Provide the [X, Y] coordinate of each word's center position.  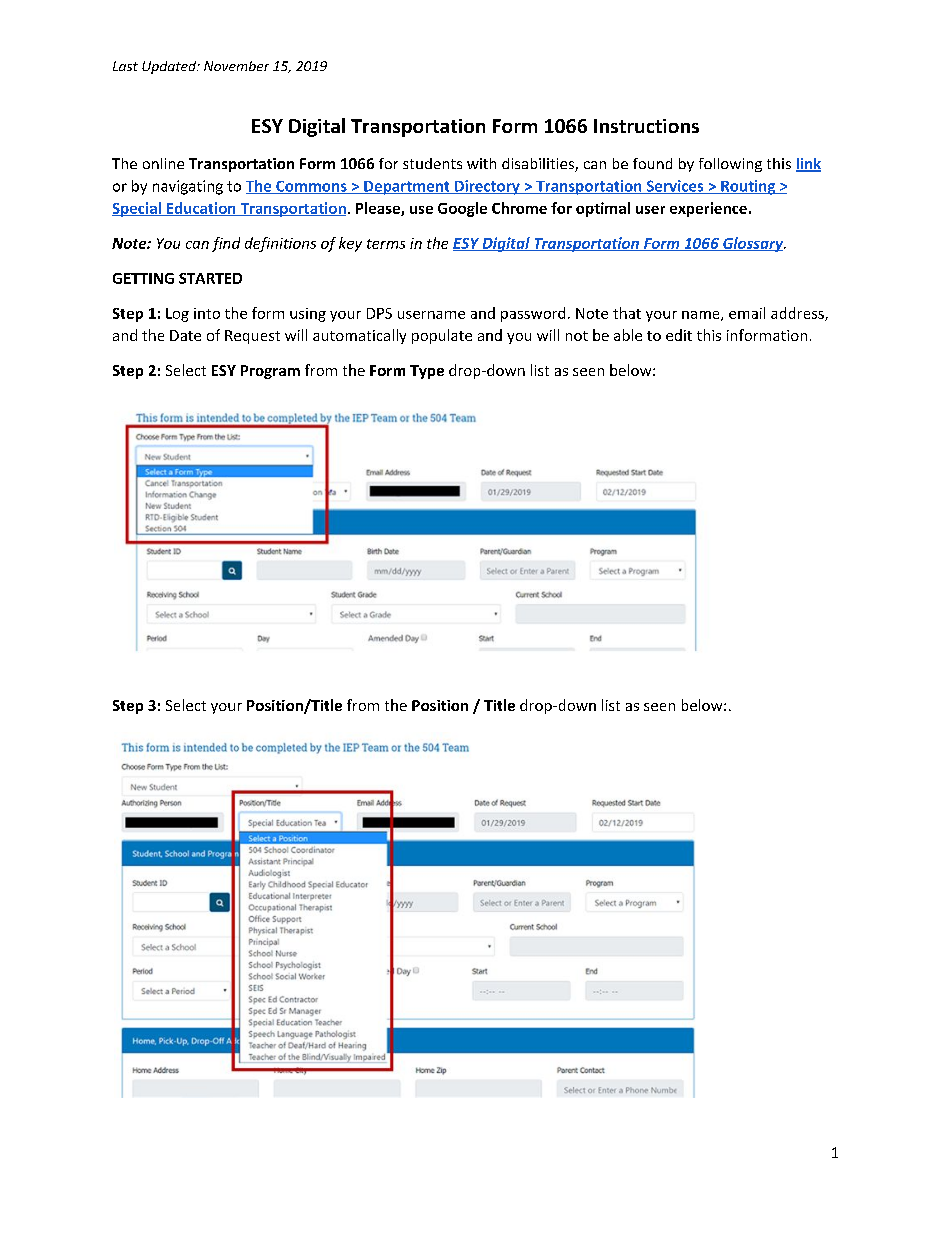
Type [427, 372]
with [481, 163]
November [236, 66]
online [163, 163]
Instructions [646, 126]
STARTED [210, 278]
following [730, 165]
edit [679, 335]
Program [270, 372]
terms [386, 244]
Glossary [753, 244]
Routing [748, 187]
